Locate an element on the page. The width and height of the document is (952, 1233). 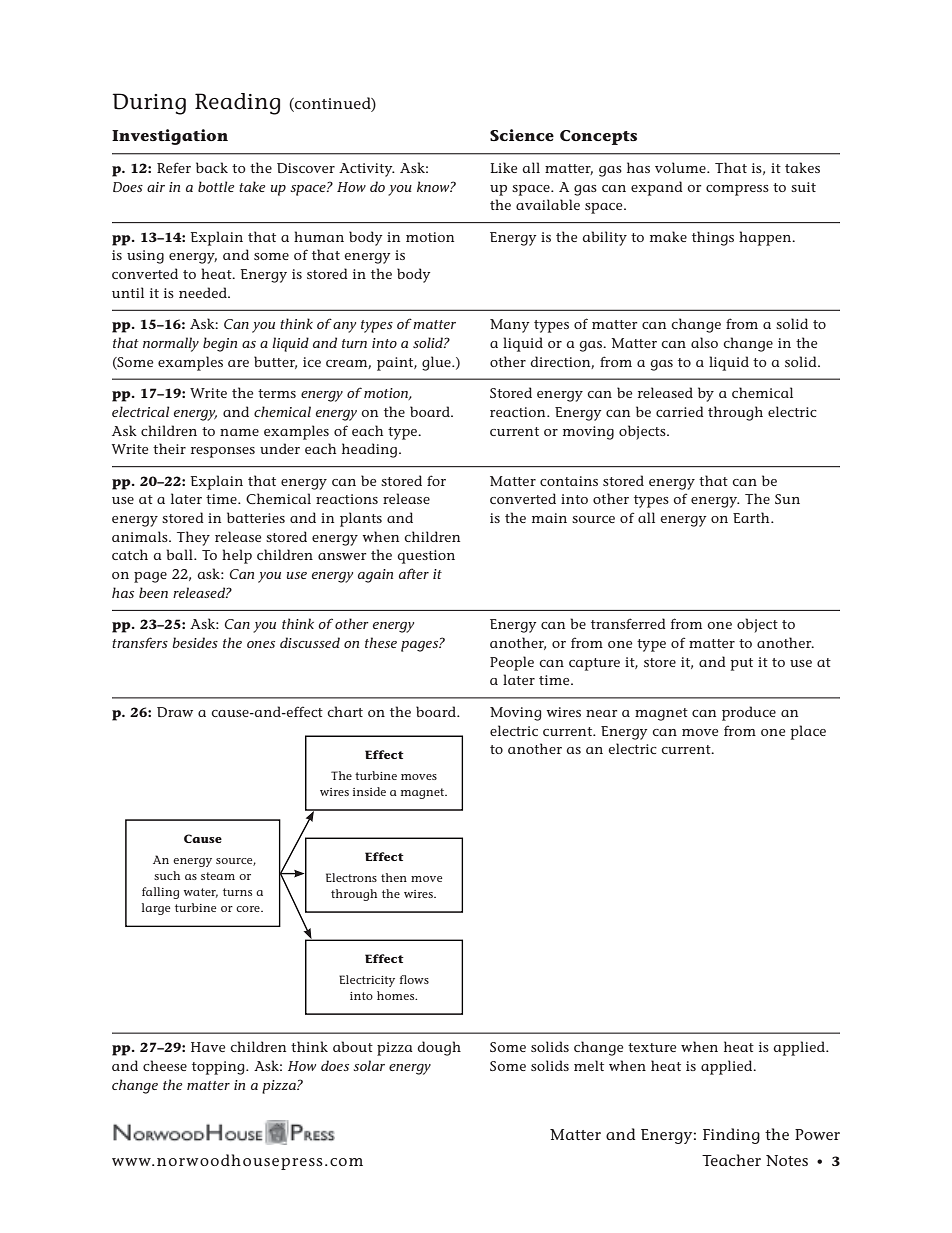
steam is located at coordinates (218, 876).
